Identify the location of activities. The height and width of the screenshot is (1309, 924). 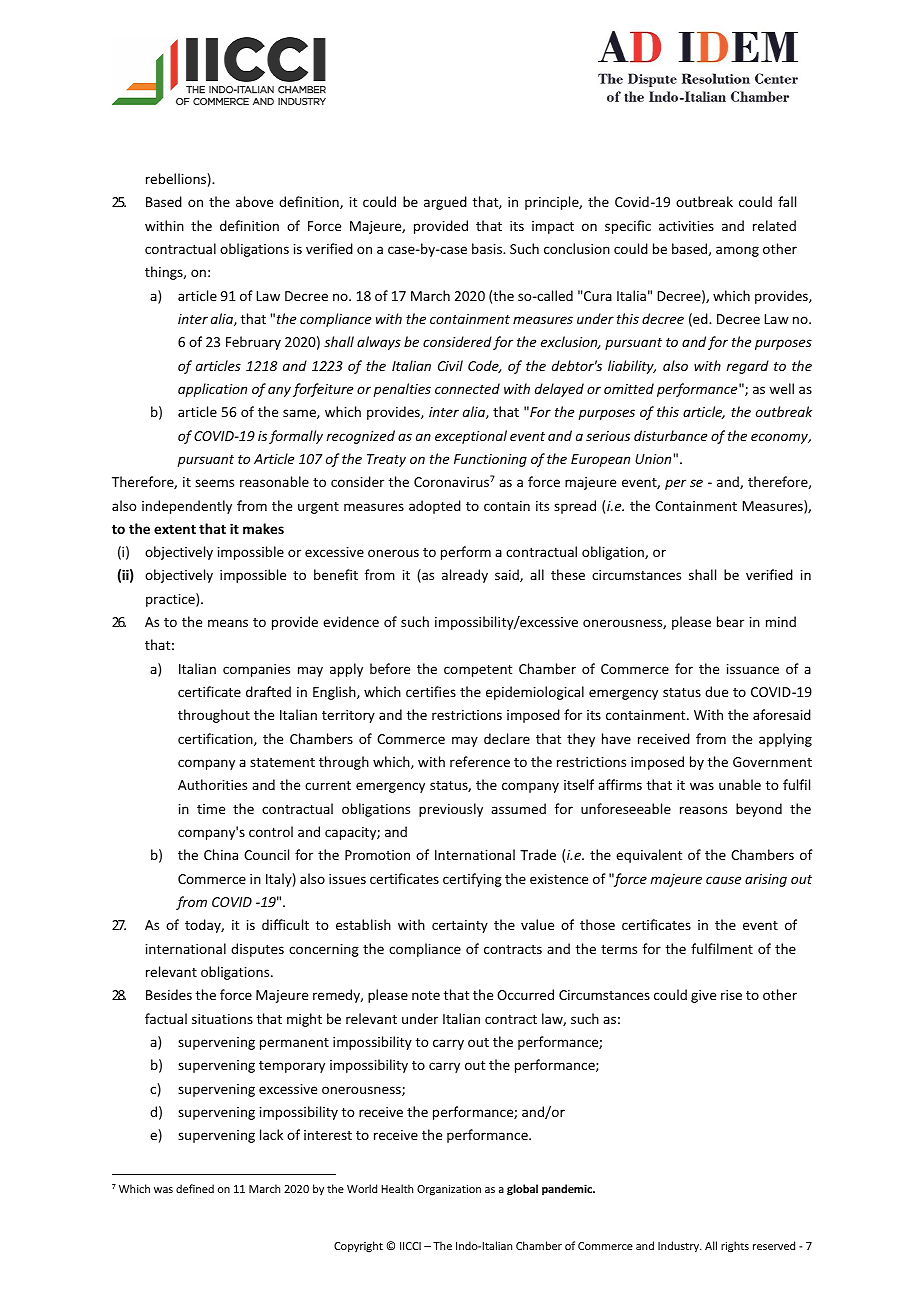
(686, 226).
